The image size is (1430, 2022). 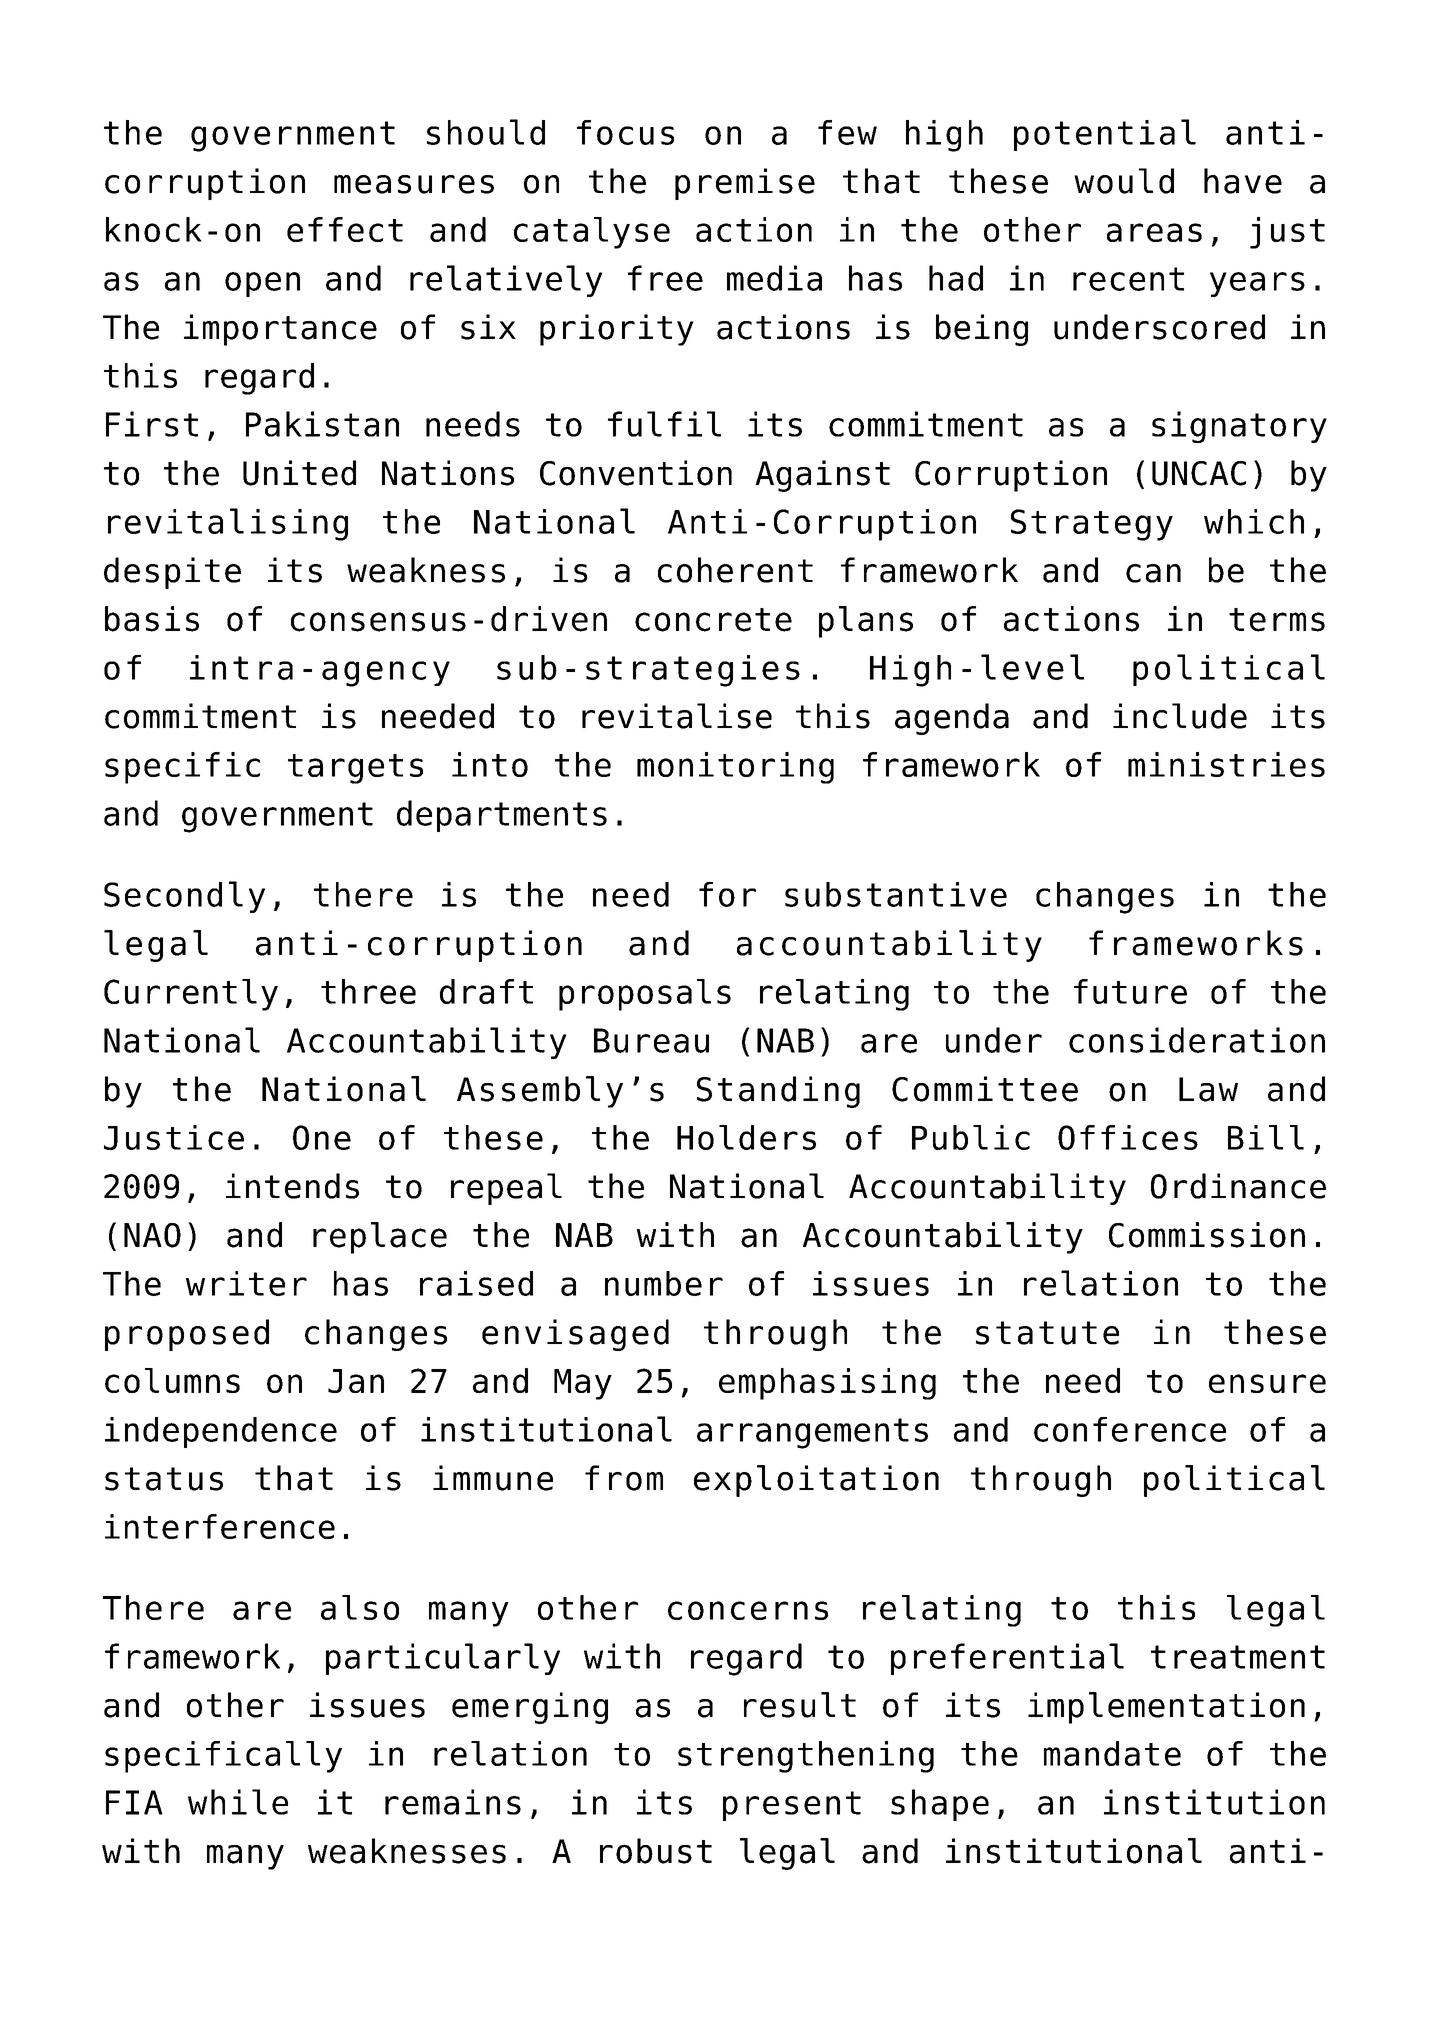 What do you see at coordinates (664, 1283) in the image?
I see `number` at bounding box center [664, 1283].
